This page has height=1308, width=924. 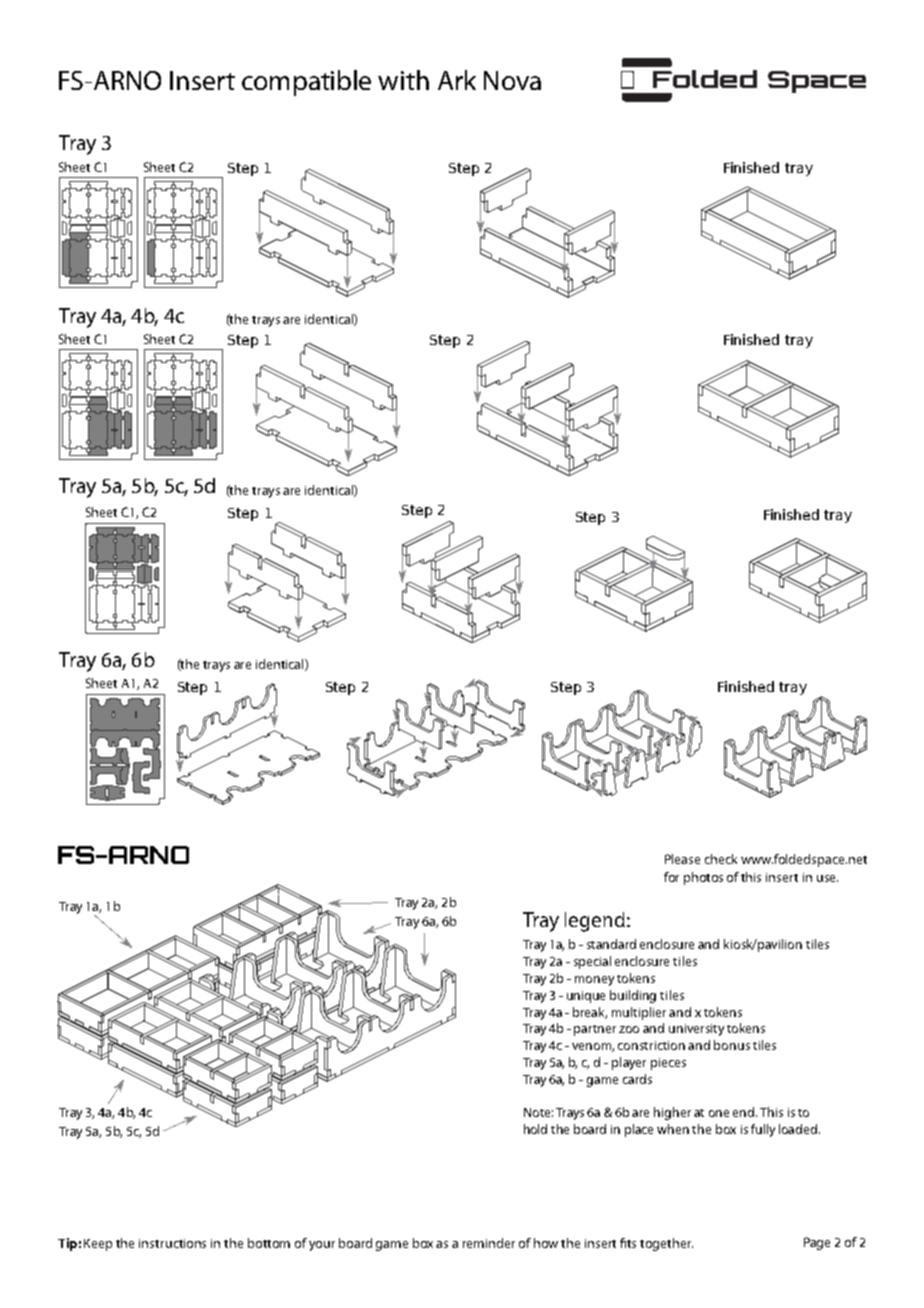 I want to click on Please, so click(x=682, y=859).
